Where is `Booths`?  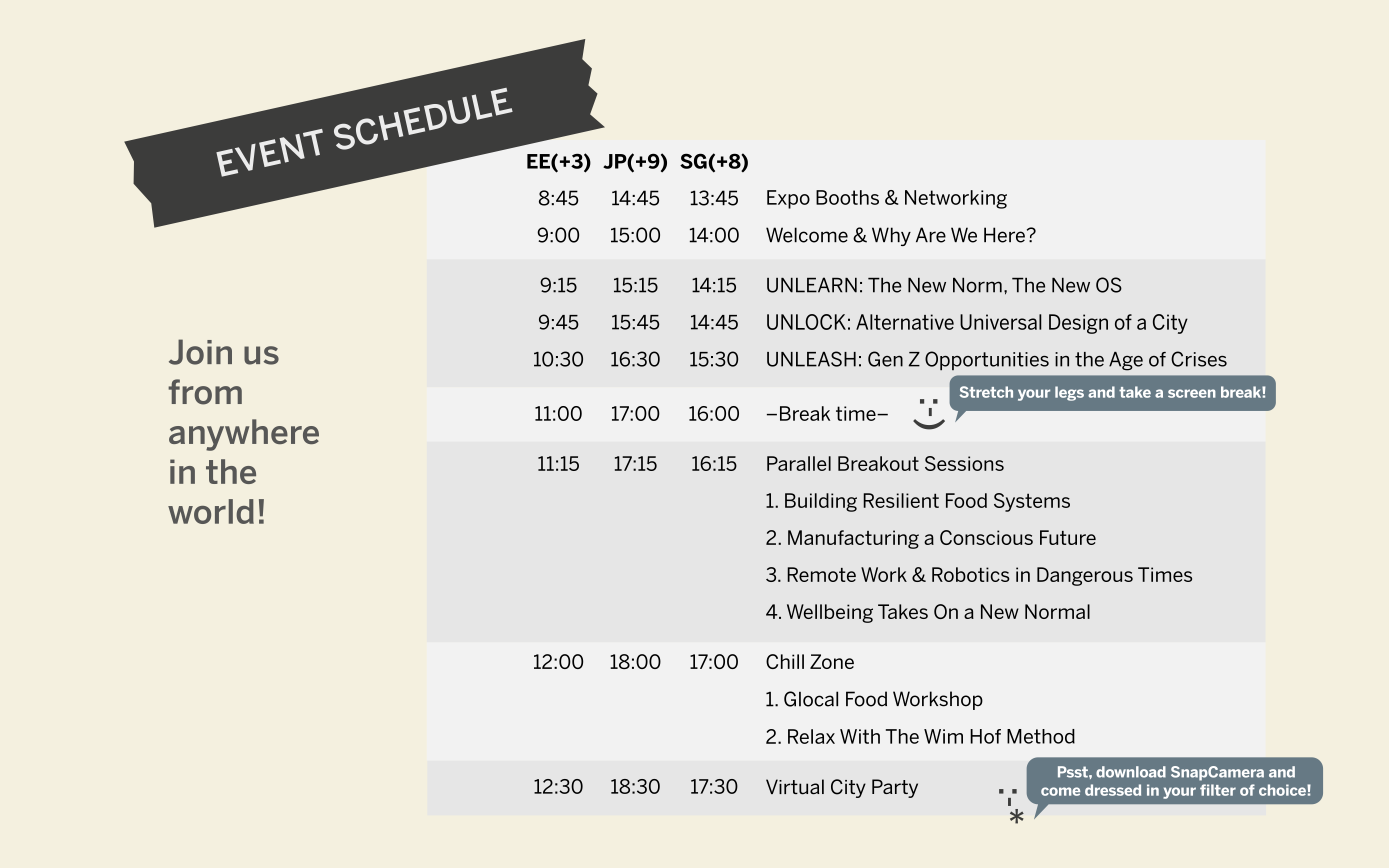
Booths is located at coordinates (847, 197).
